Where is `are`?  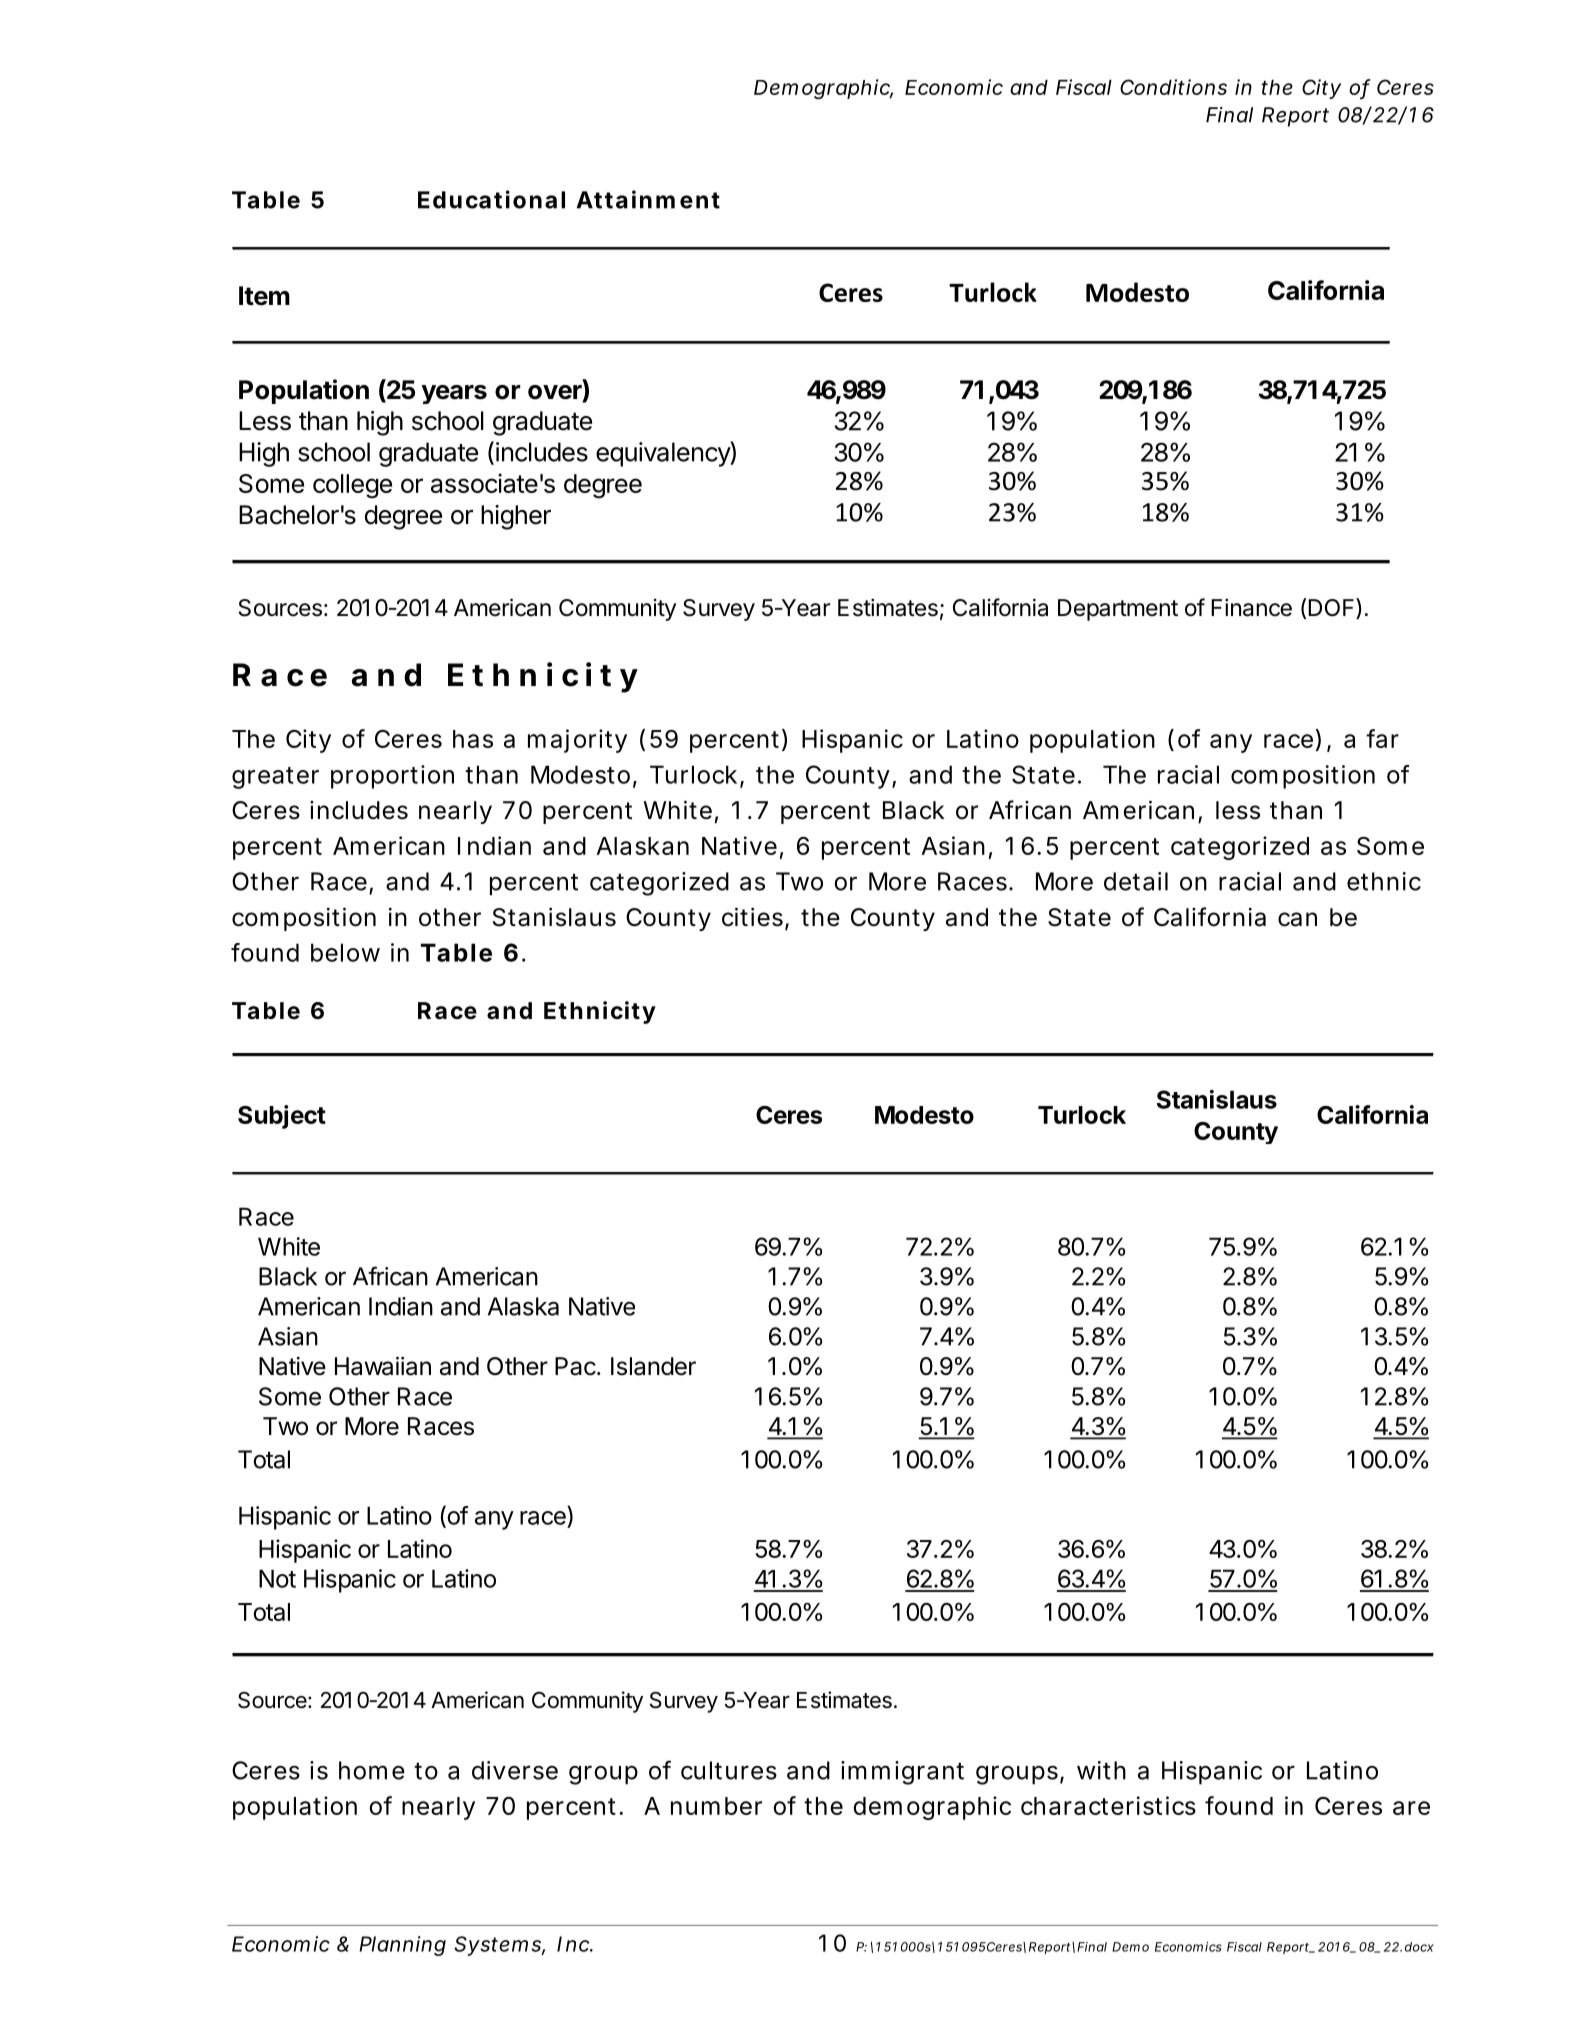 are is located at coordinates (1411, 1808).
